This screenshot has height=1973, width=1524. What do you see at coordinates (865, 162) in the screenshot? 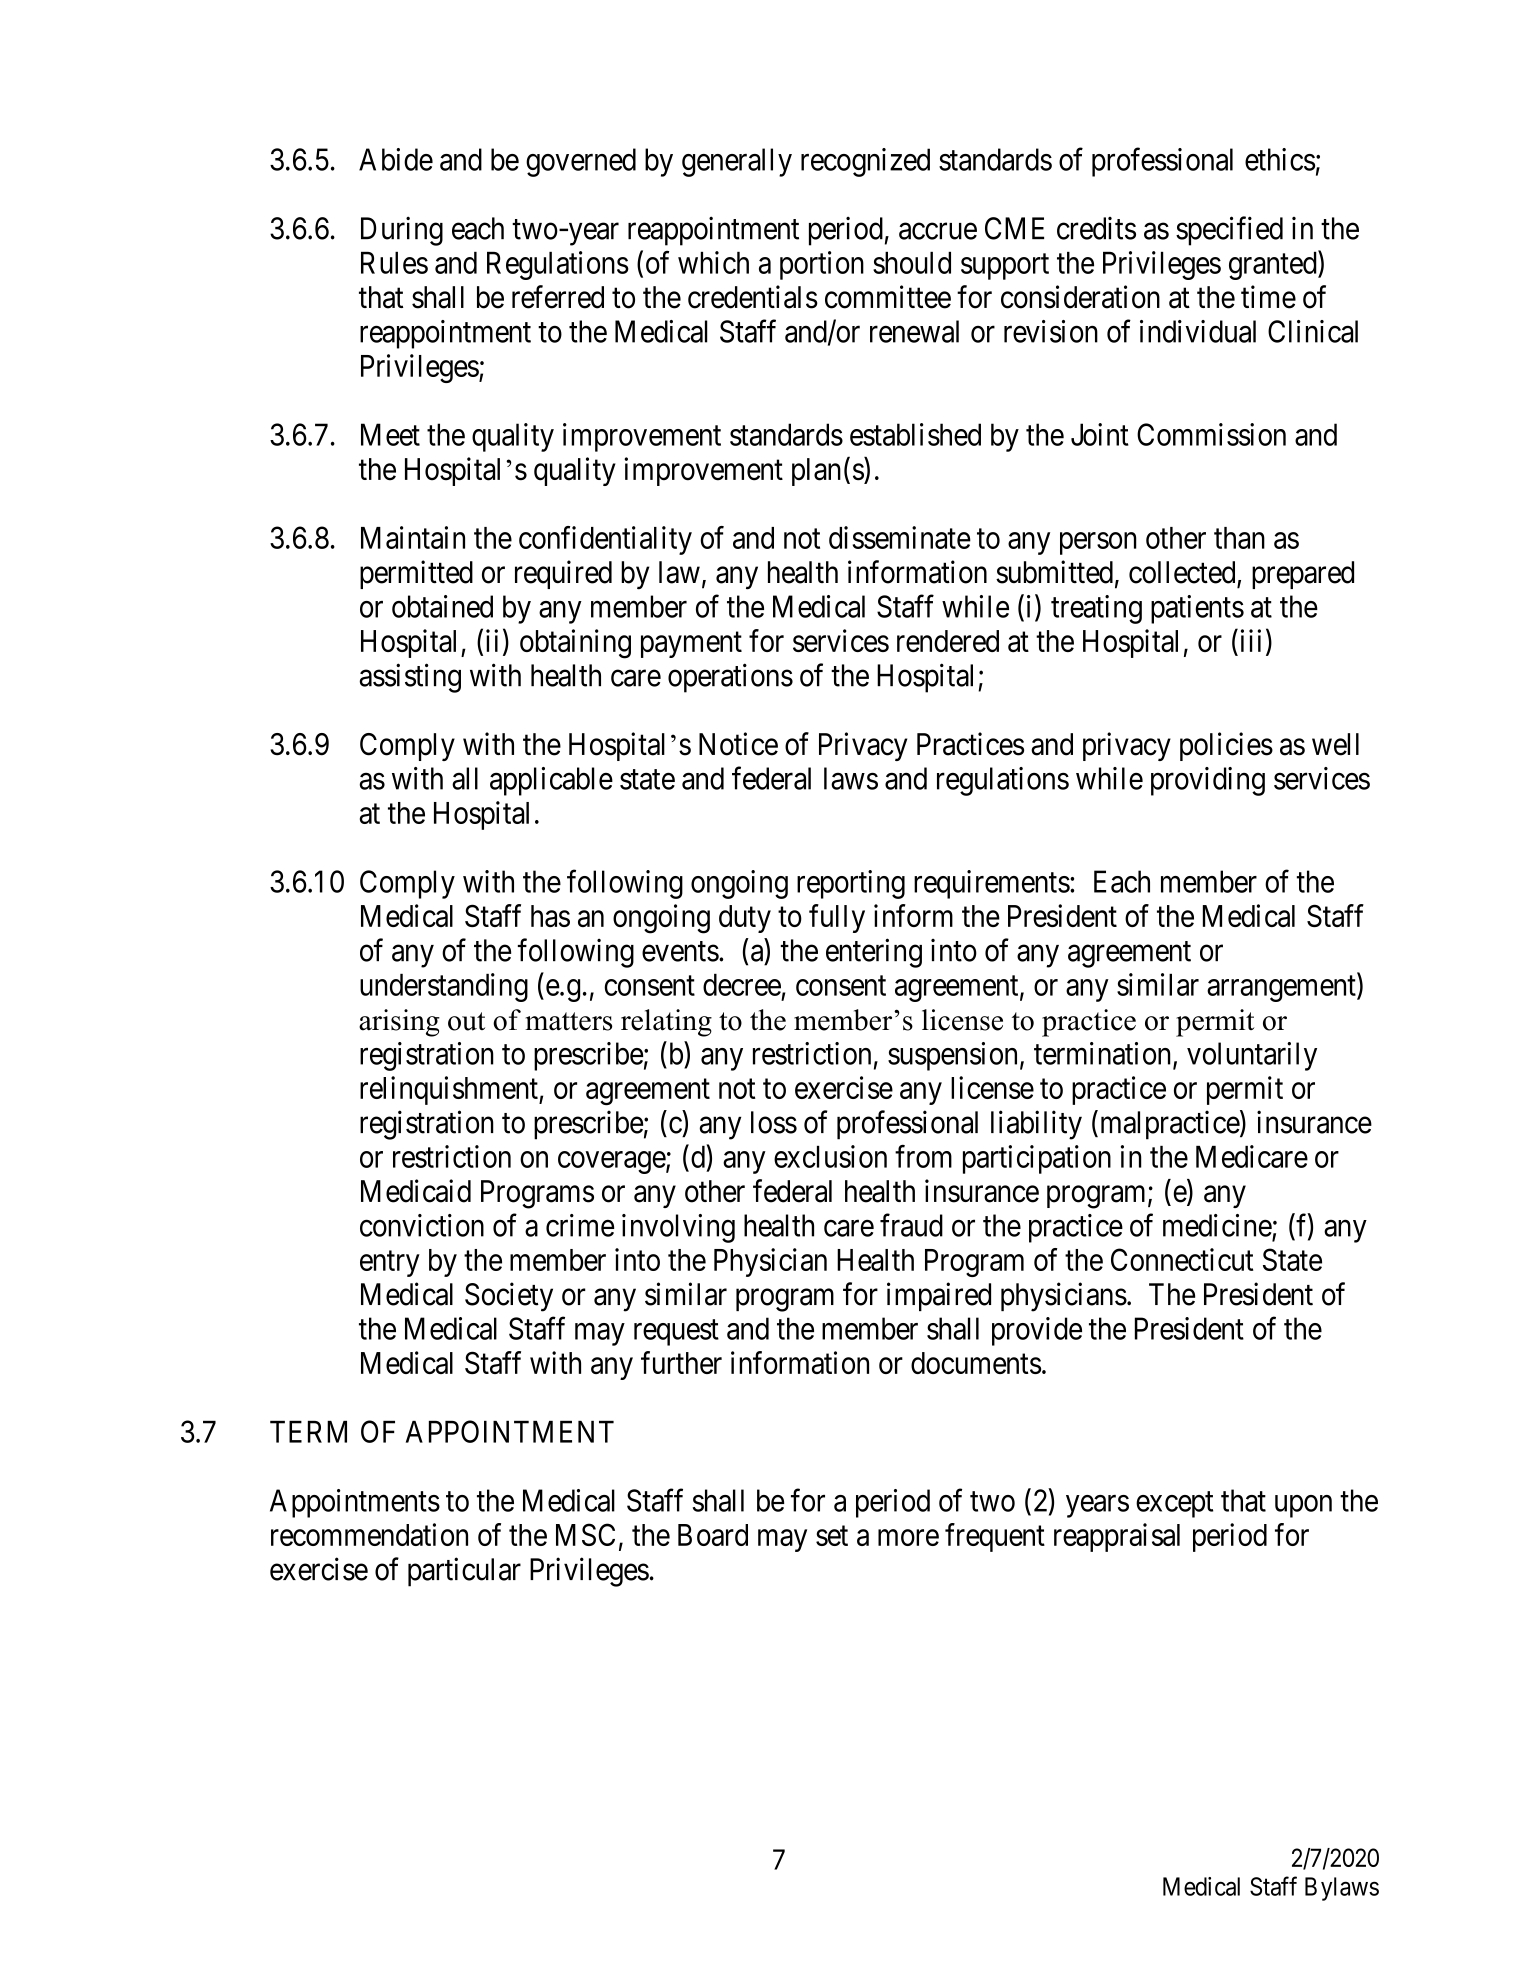
I see `recognized` at bounding box center [865, 162].
